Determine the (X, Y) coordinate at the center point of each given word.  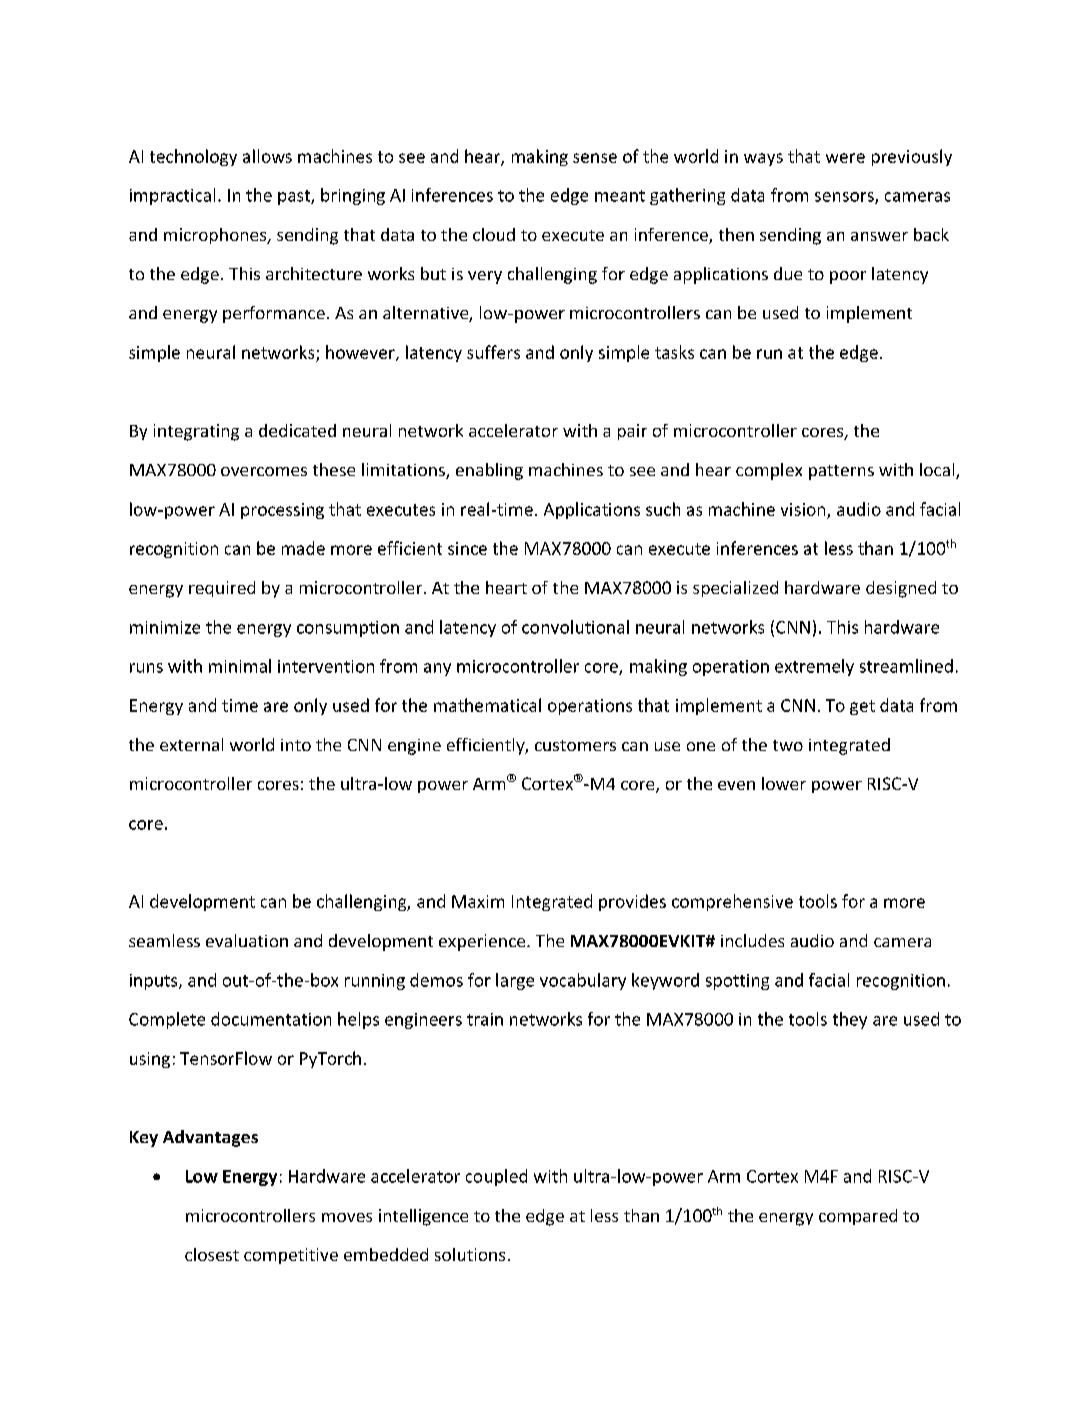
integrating (196, 432)
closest (212, 1254)
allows (267, 156)
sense (595, 158)
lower (784, 783)
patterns (841, 472)
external (191, 744)
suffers (493, 352)
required (222, 589)
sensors (845, 198)
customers (575, 745)
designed (901, 589)
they (850, 1020)
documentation (271, 1019)
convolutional (575, 627)
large (515, 981)
